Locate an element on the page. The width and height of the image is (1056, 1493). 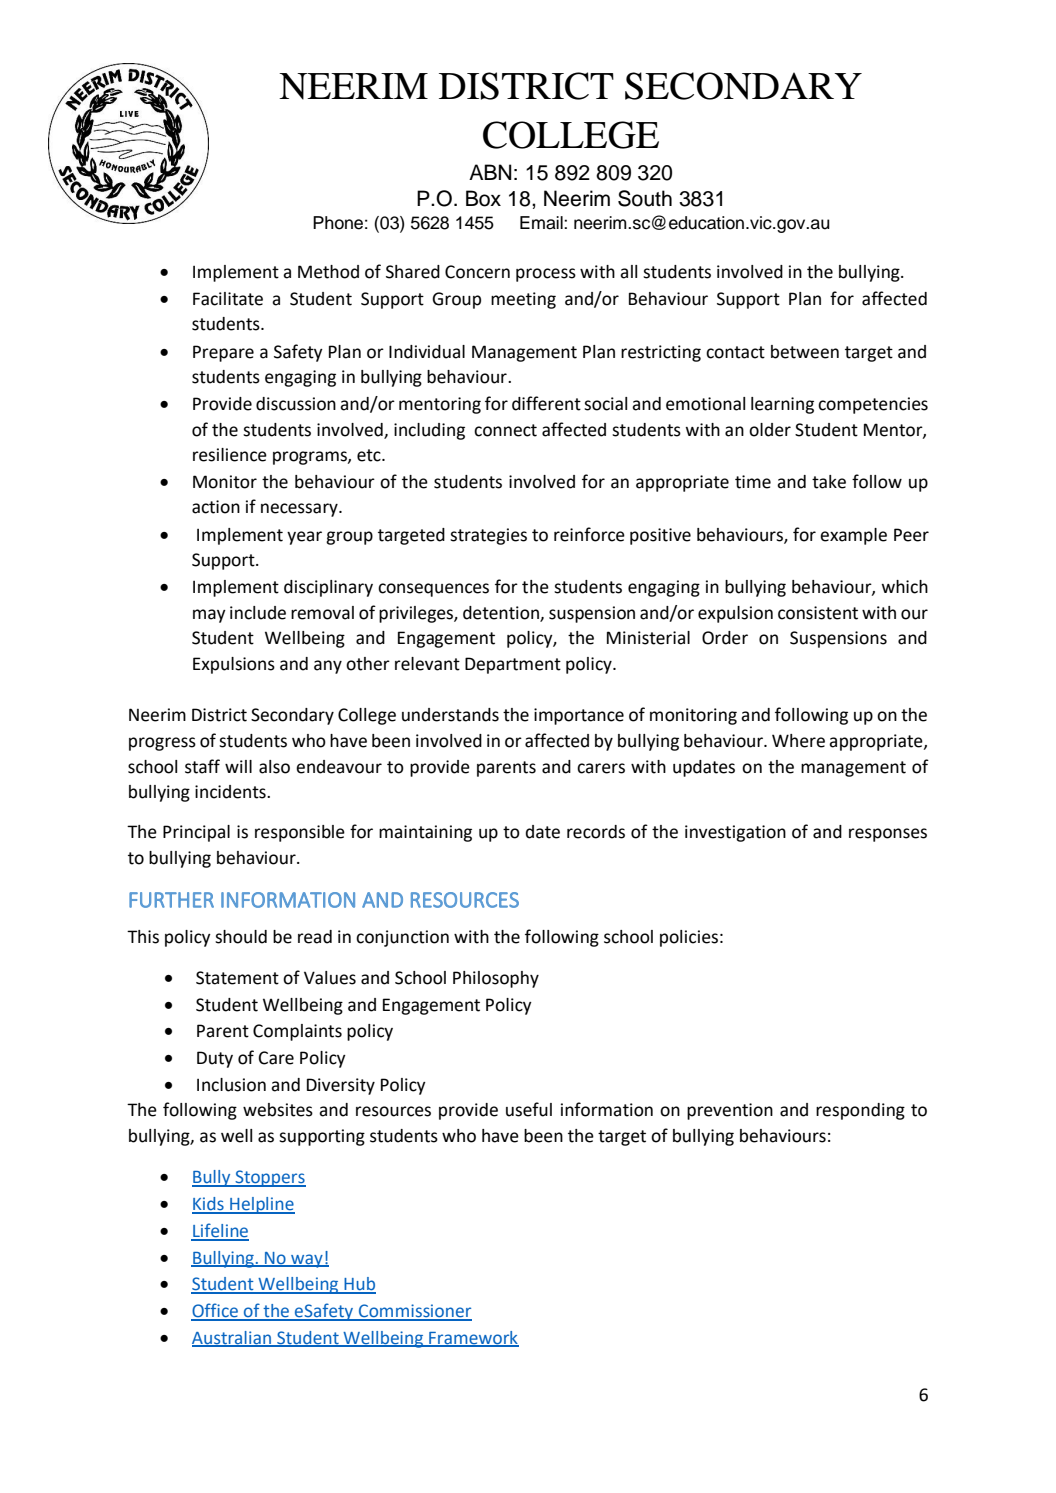
Facilitate is located at coordinates (228, 299).
